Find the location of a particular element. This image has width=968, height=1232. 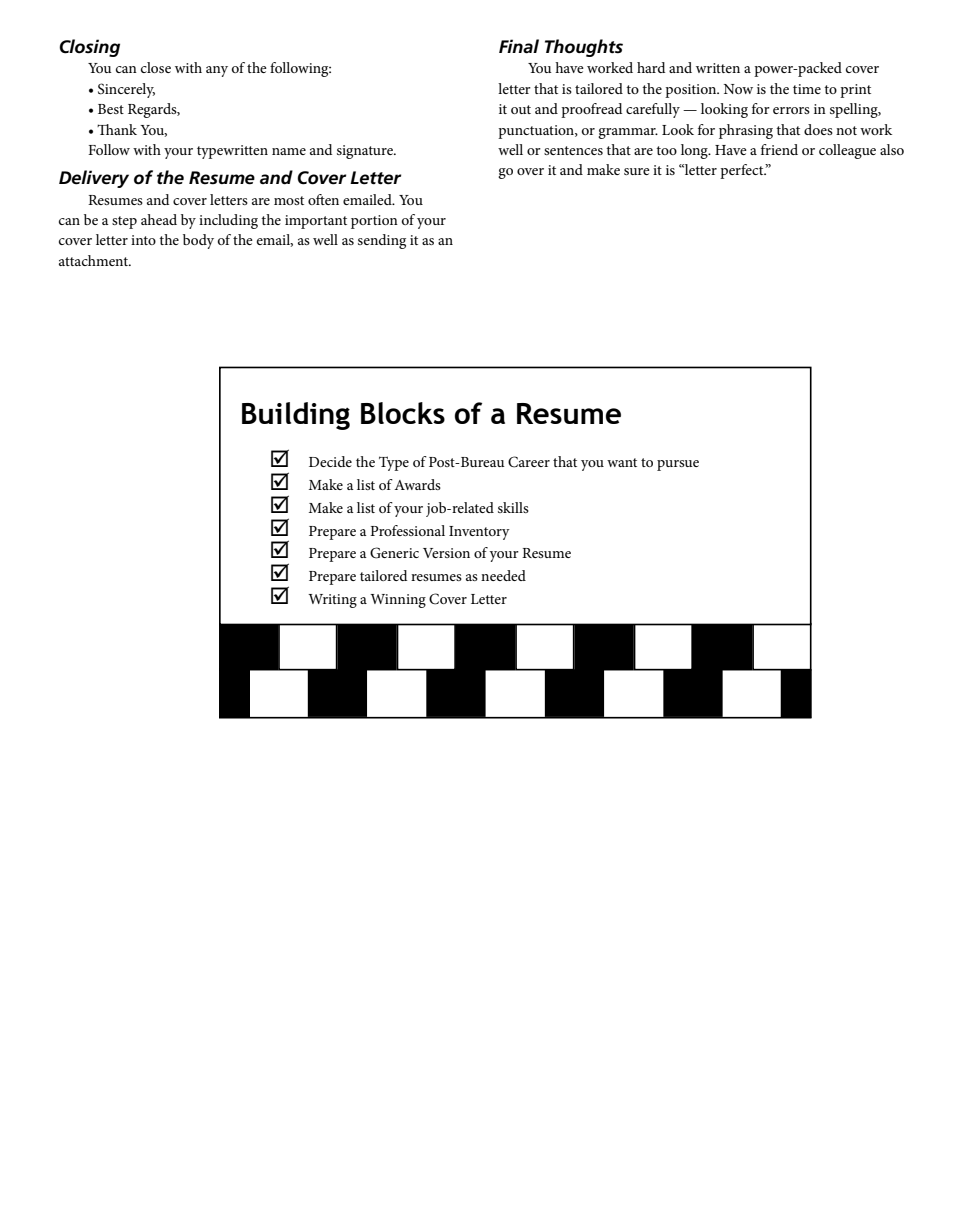

Building is located at coordinates (296, 416).
